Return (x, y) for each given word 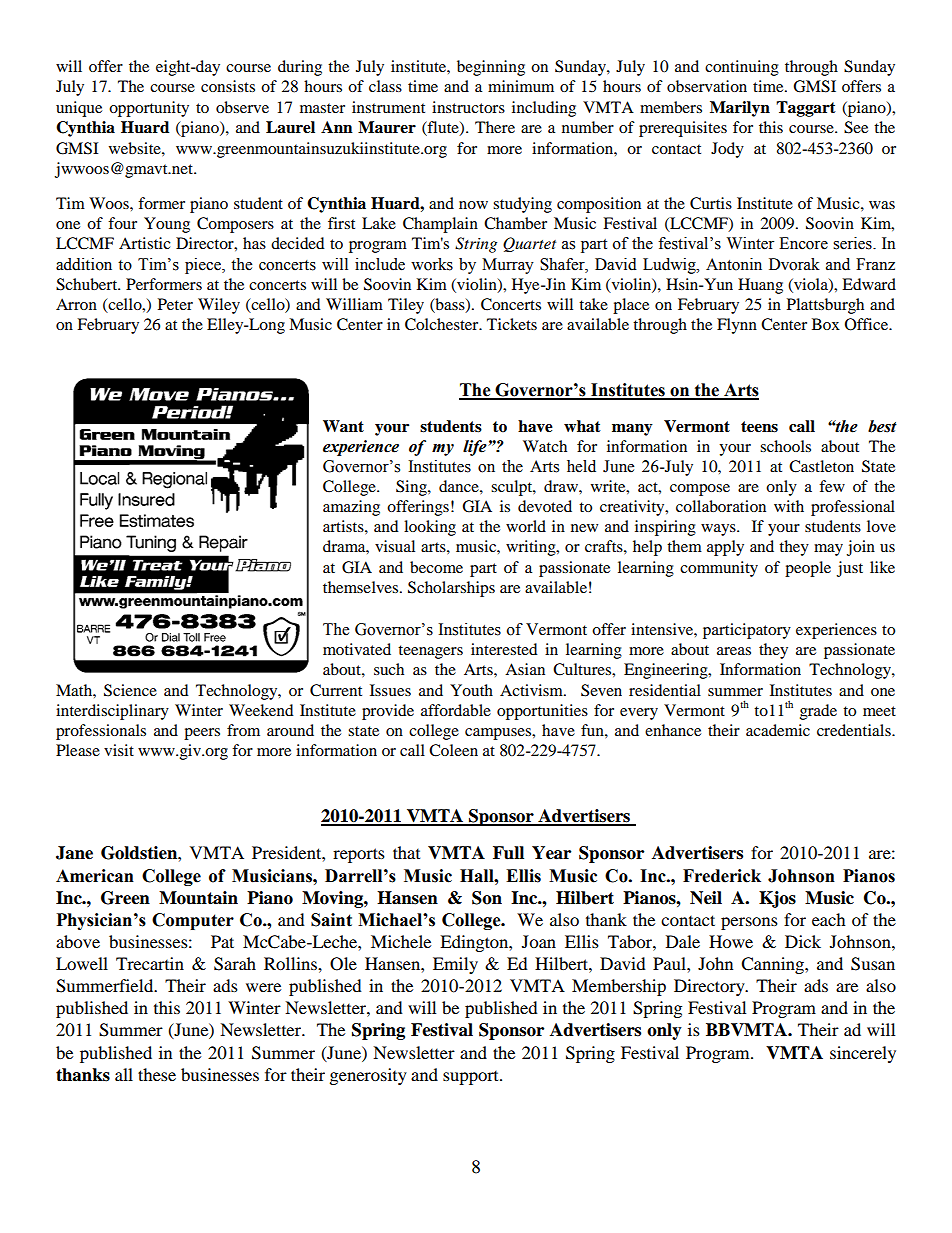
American (95, 876)
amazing (351, 508)
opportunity (149, 109)
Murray (508, 266)
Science (130, 690)
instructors (468, 107)
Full (508, 853)
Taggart (806, 109)
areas (734, 651)
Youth (471, 690)
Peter (175, 304)
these (157, 1074)
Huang (760, 286)
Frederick (722, 876)
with (789, 506)
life (476, 448)
